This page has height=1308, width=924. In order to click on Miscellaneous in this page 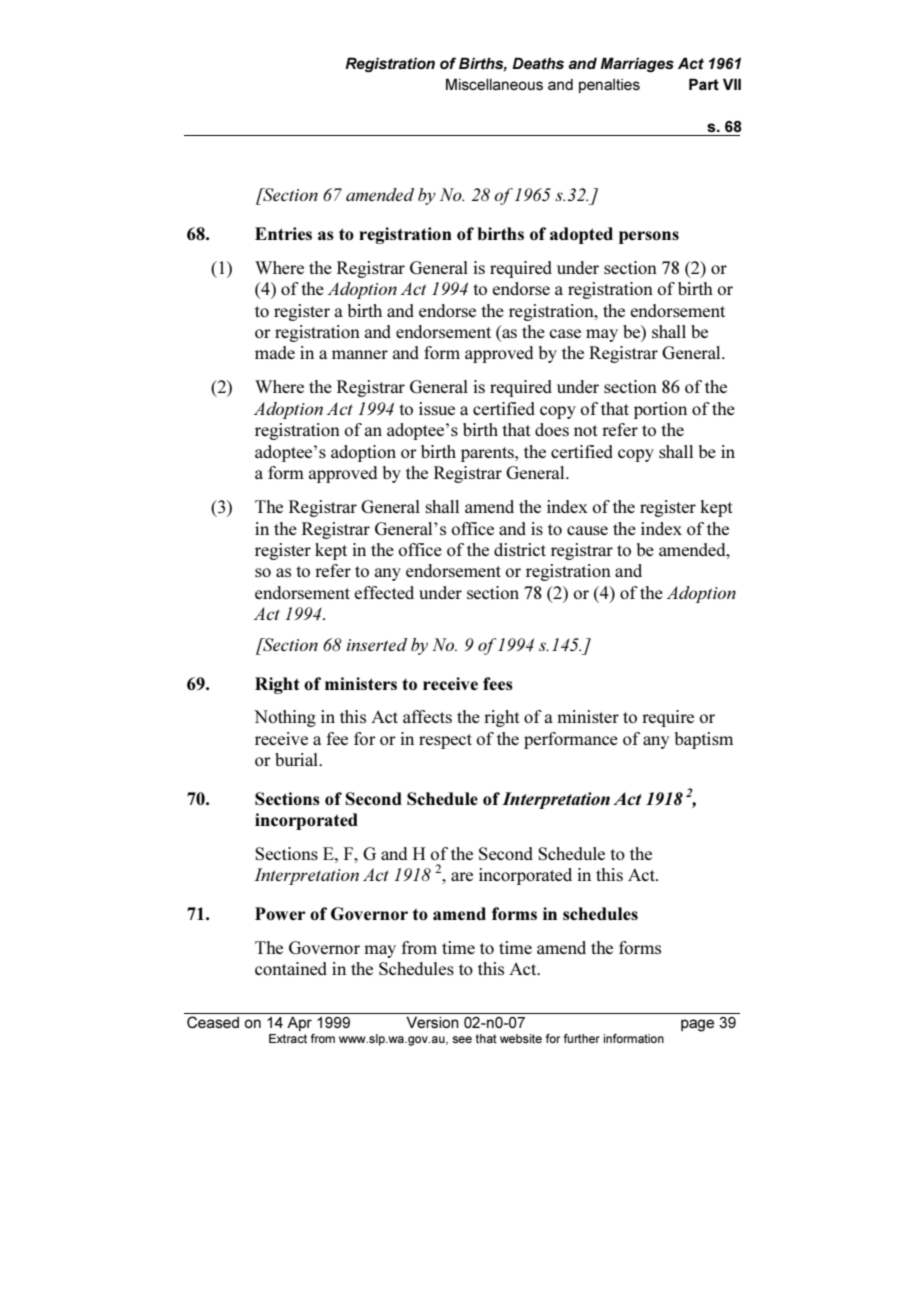, I will do `click(494, 84)`.
